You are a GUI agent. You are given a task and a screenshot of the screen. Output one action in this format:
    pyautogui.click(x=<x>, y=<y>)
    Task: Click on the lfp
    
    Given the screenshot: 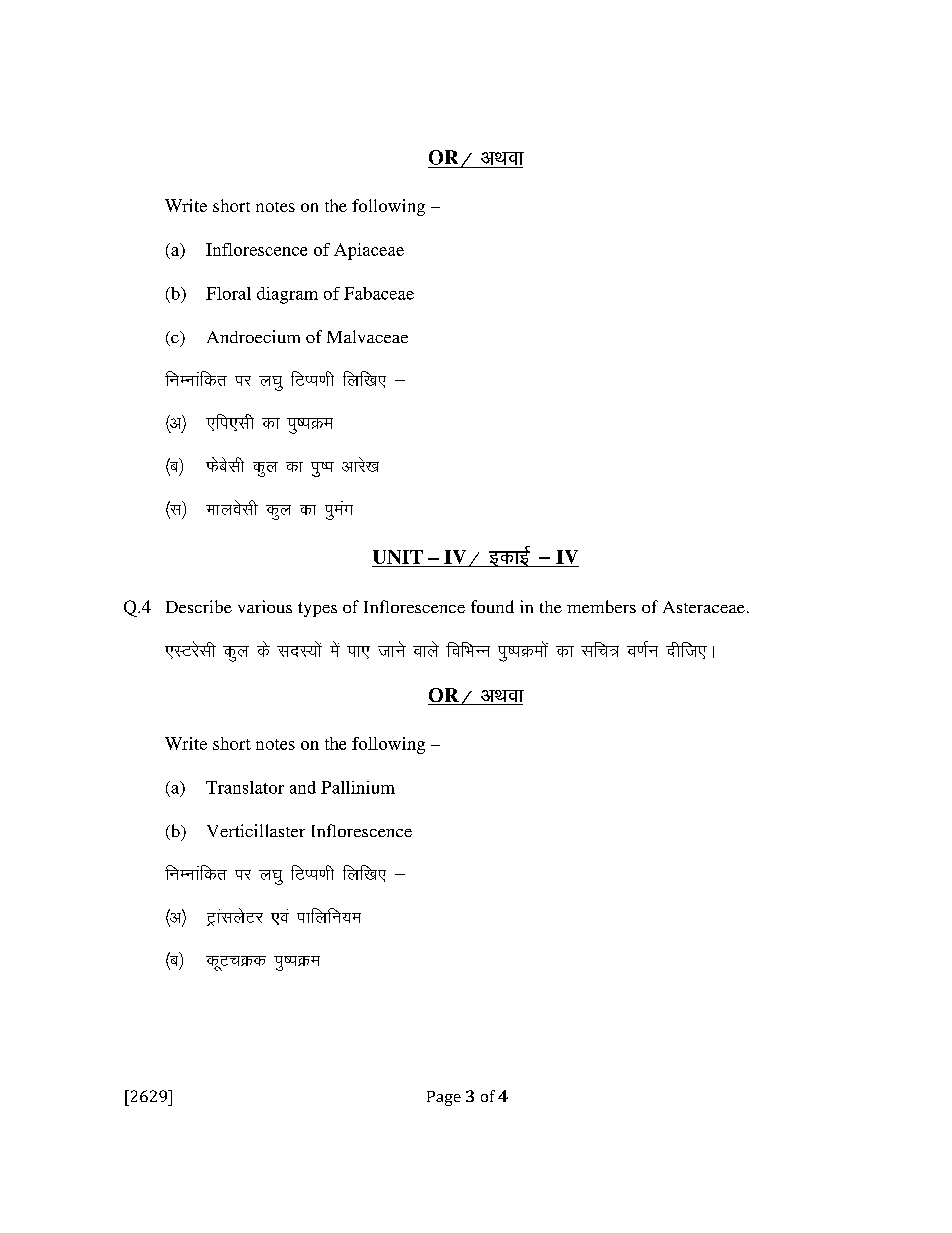 What is the action you would take?
    pyautogui.click(x=596, y=649)
